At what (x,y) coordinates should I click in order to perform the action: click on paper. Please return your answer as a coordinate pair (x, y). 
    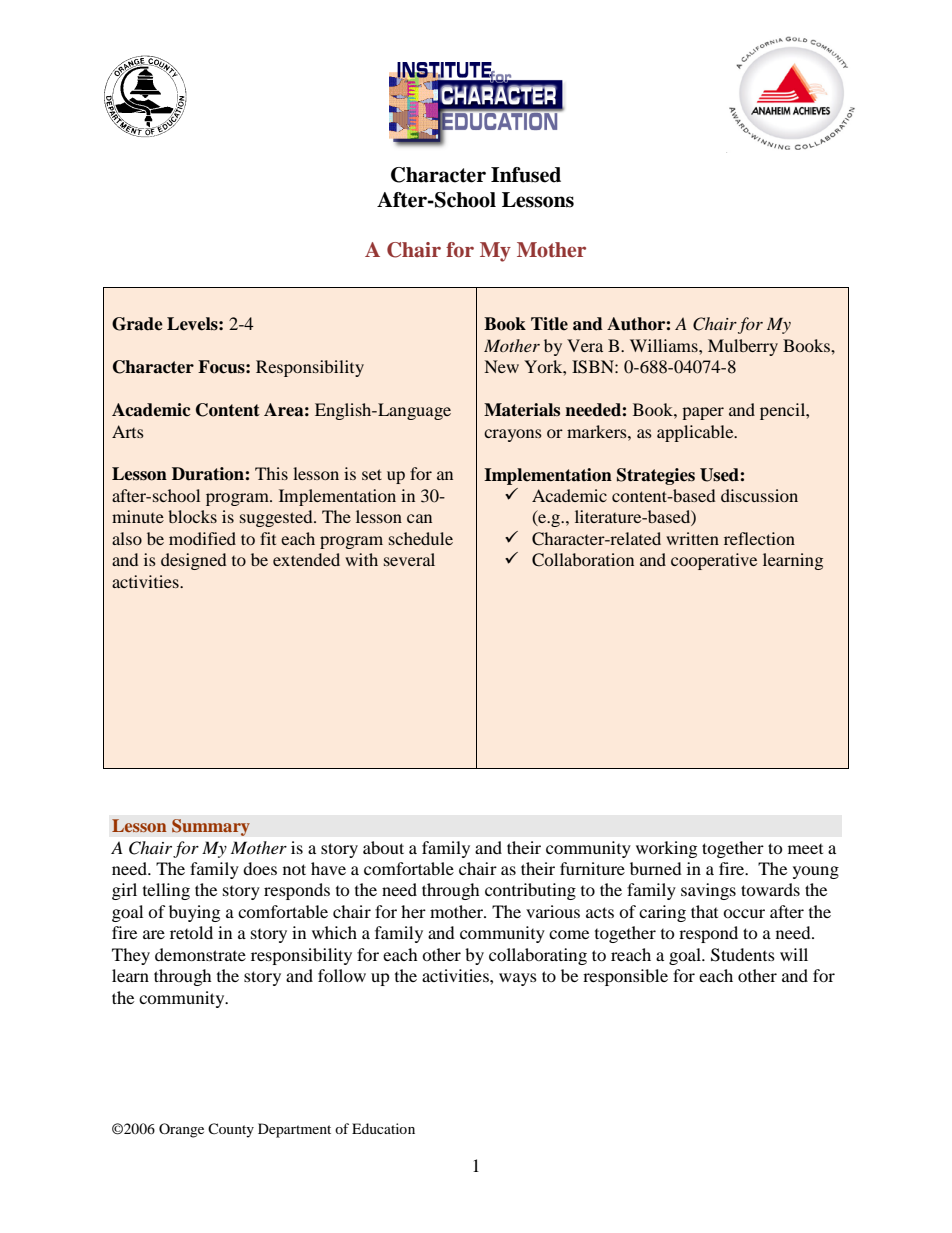
    Looking at the image, I should click on (703, 413).
